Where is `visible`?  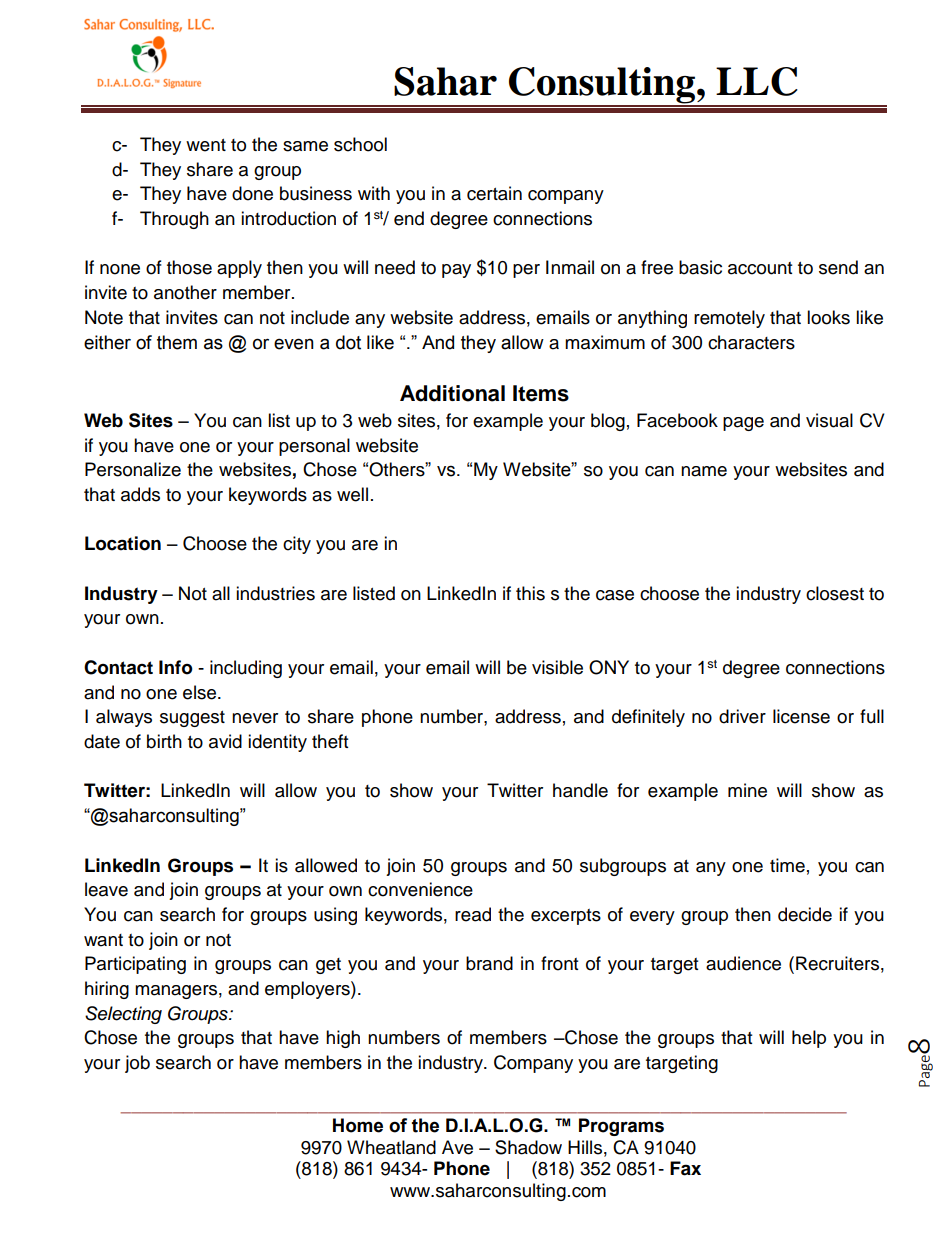 visible is located at coordinates (557, 667).
